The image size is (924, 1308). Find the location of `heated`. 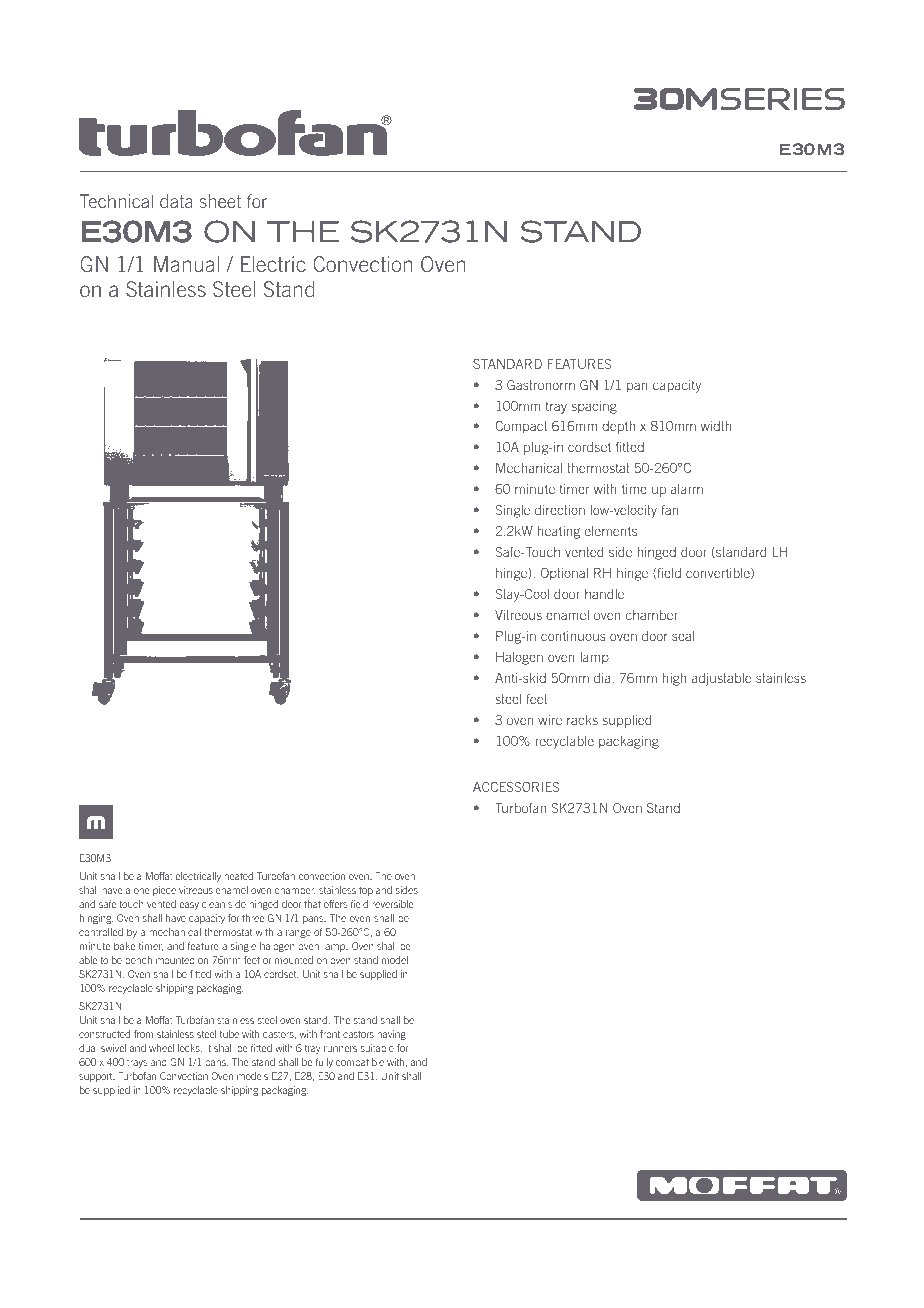

heated is located at coordinates (238, 876).
